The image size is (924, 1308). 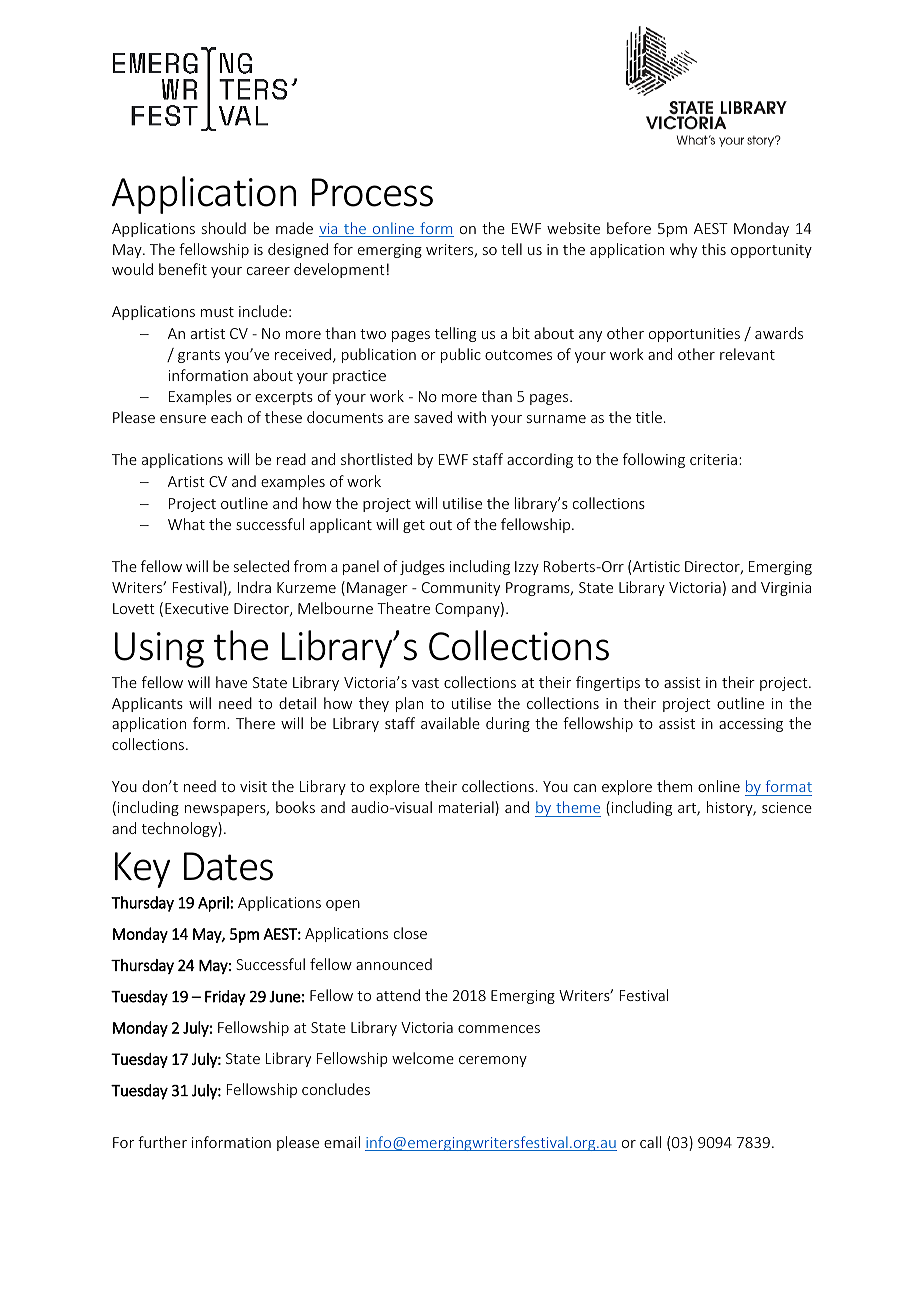 I want to click on call, so click(x=650, y=1142).
